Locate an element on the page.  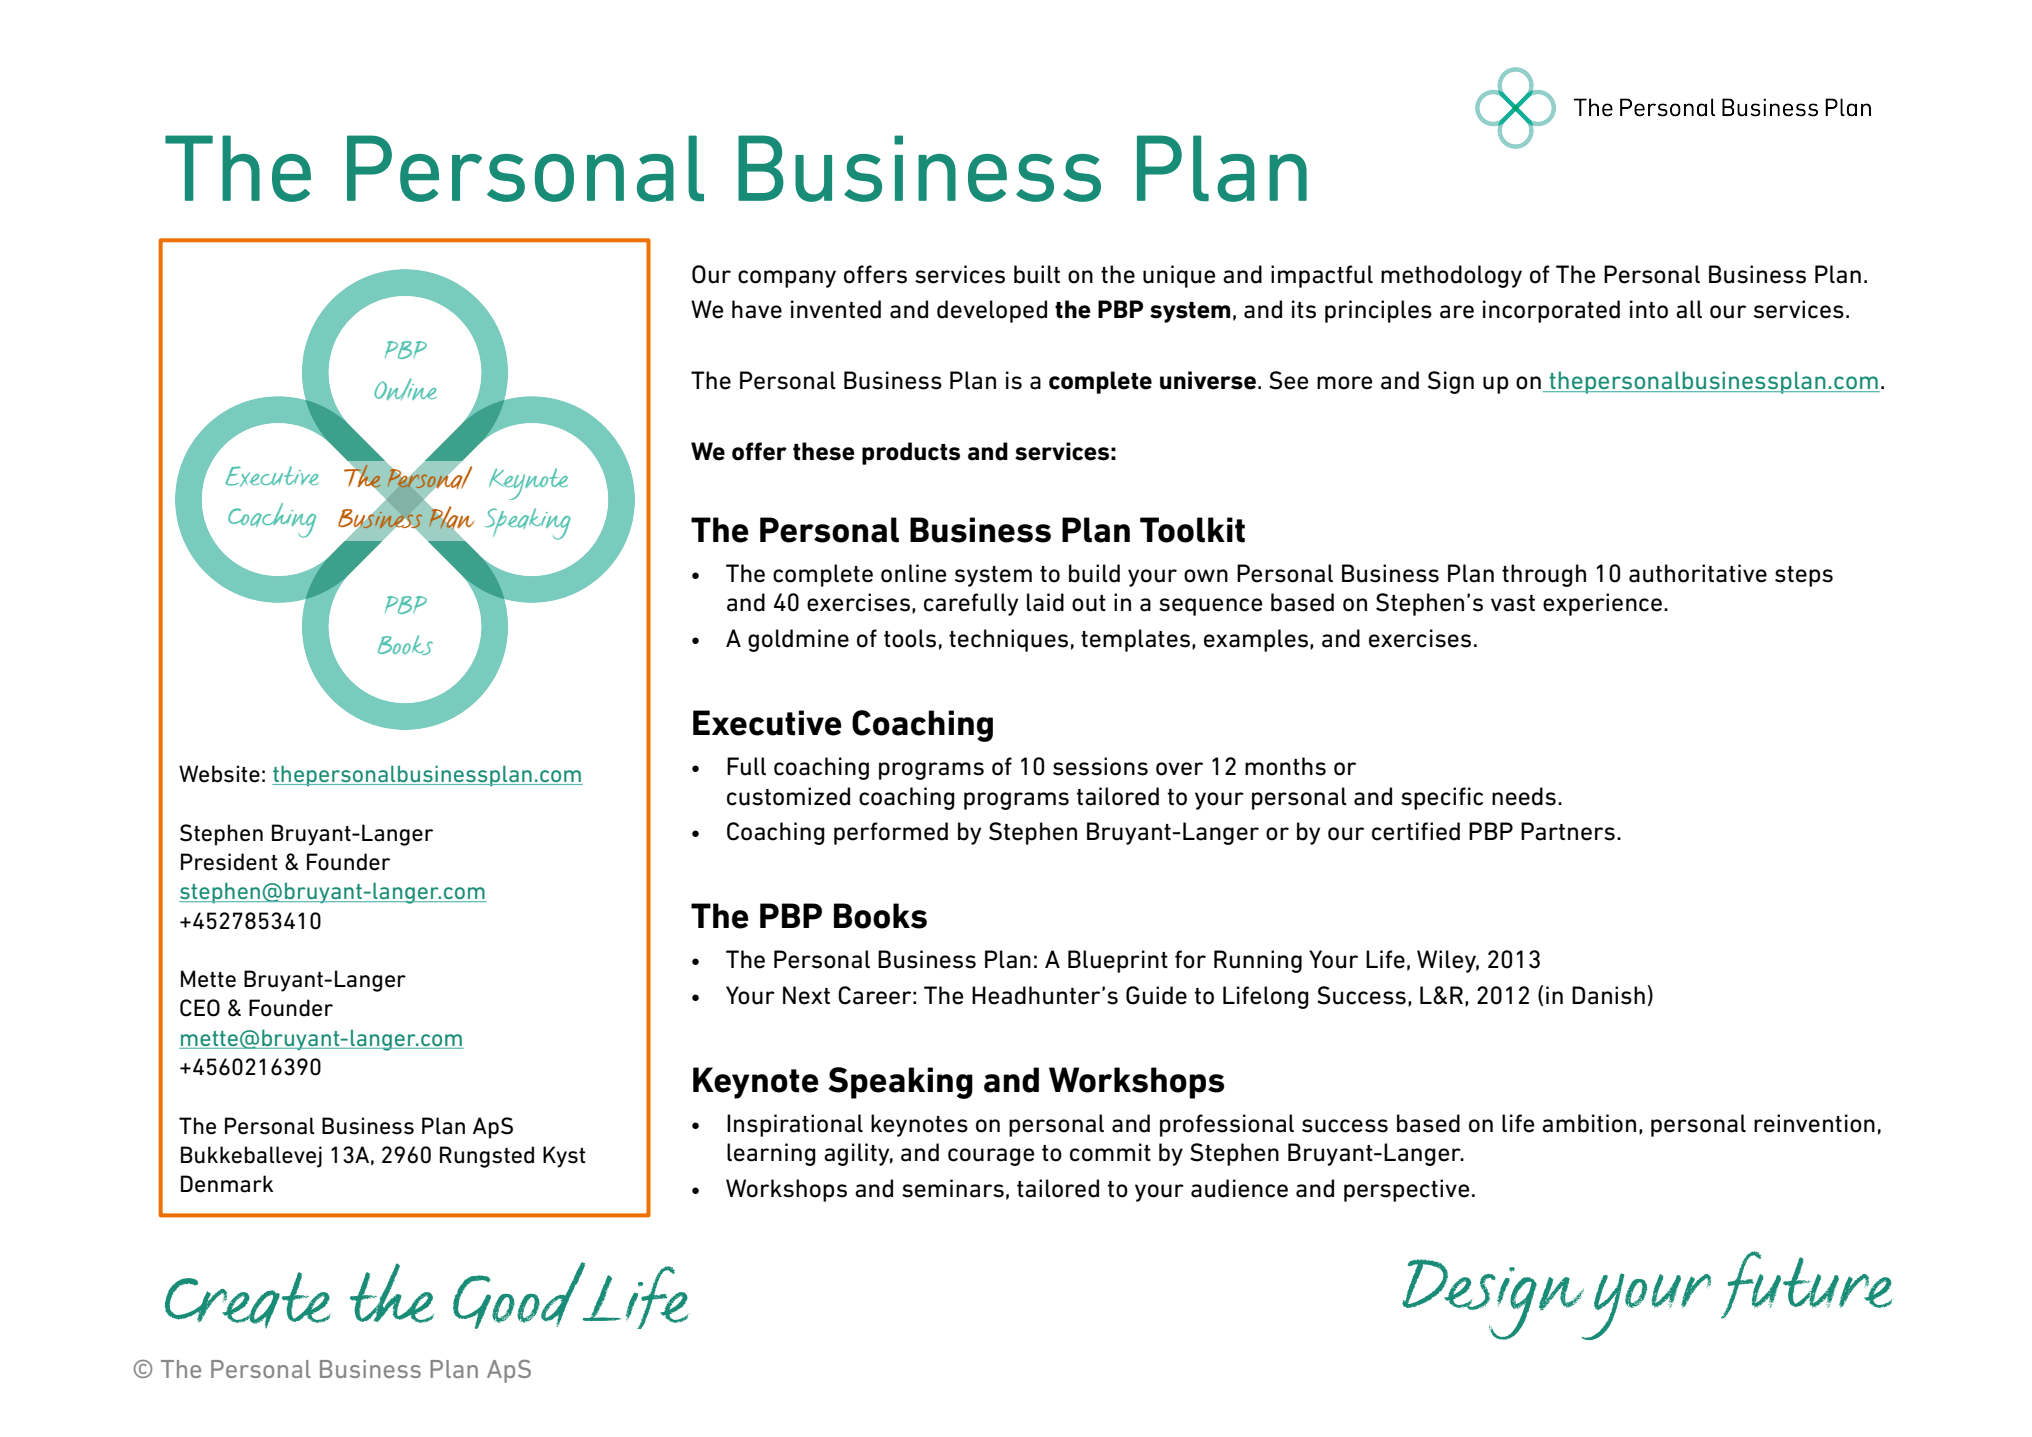
into is located at coordinates (1649, 309).
